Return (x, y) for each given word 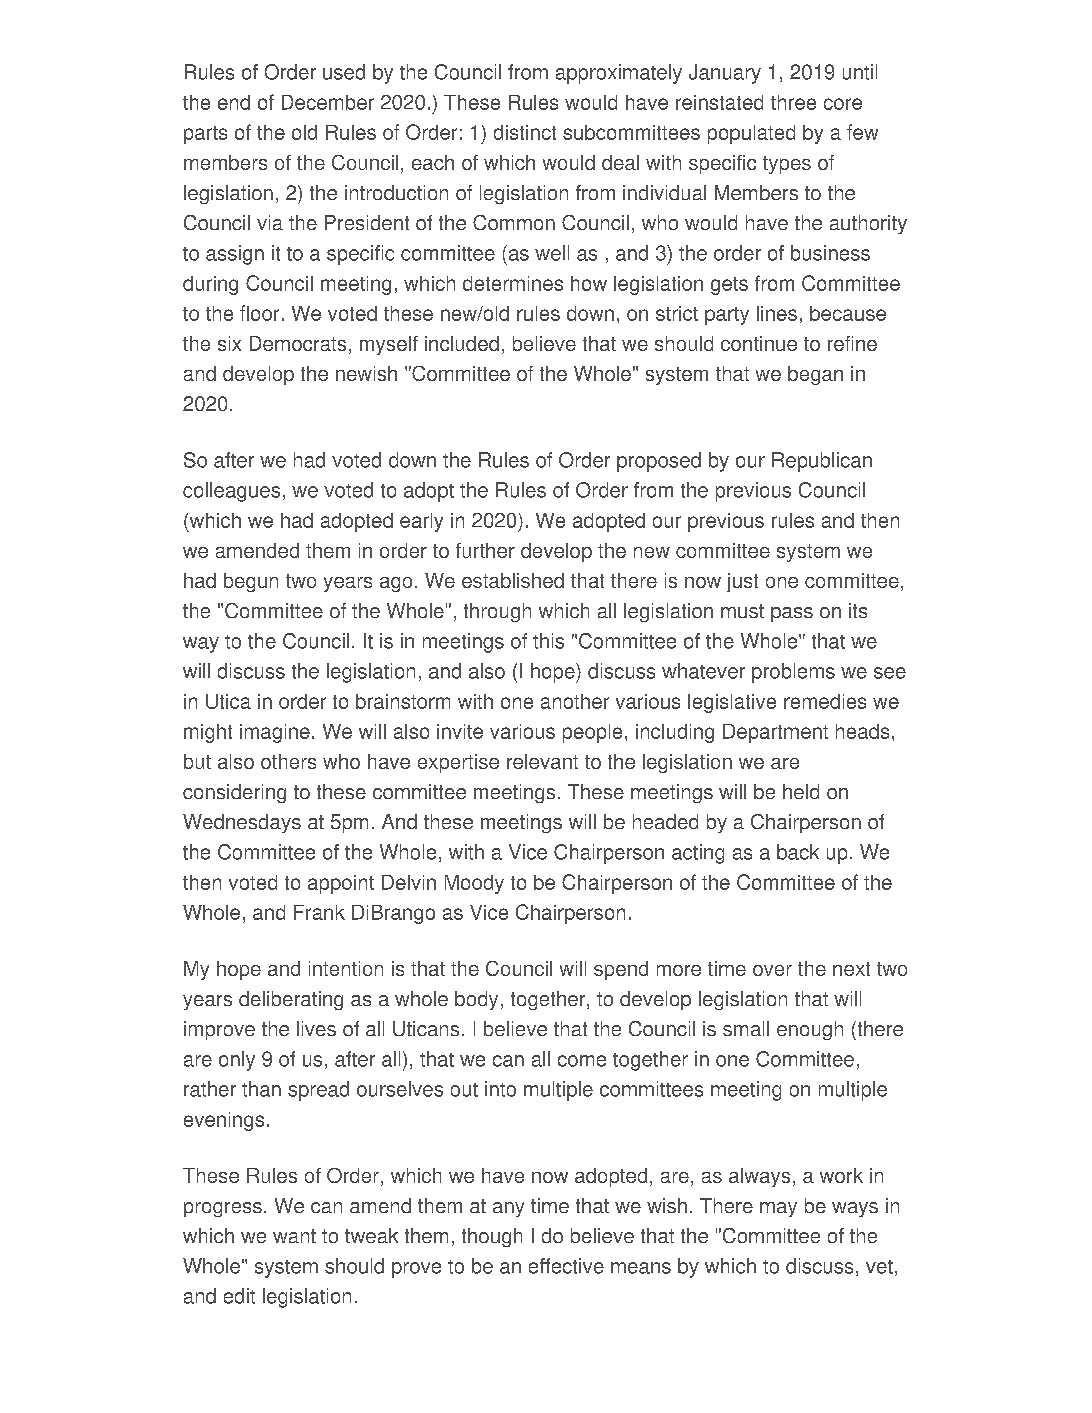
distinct (525, 132)
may (778, 1209)
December (328, 102)
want (294, 1236)
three (793, 102)
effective (566, 1266)
